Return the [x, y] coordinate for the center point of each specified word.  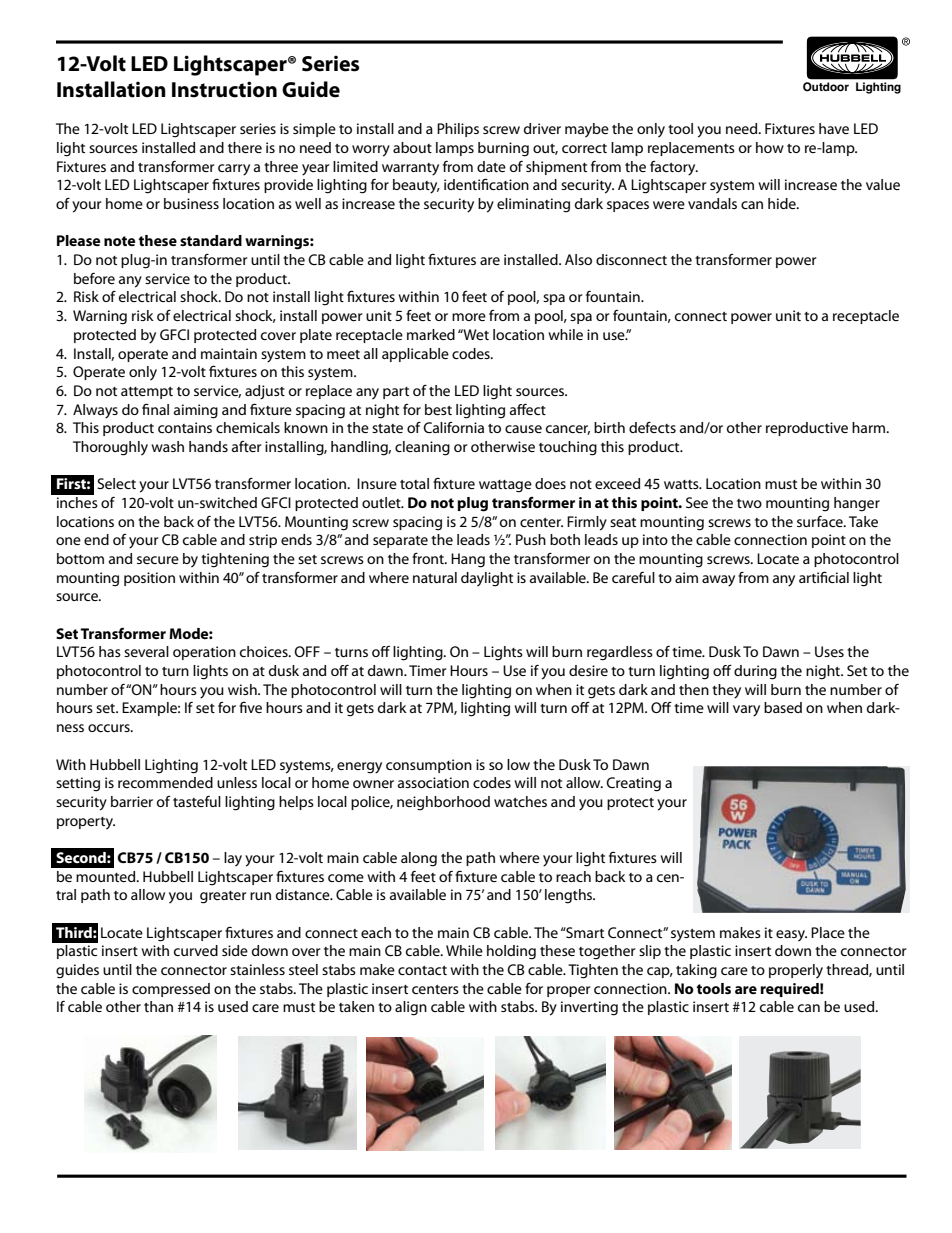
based [783, 707]
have [834, 128]
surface [821, 521]
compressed [171, 990]
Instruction [224, 89]
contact [422, 970]
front [429, 558]
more [469, 317]
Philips [458, 130]
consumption [429, 766]
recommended [165, 782]
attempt [147, 393]
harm [870, 427]
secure [158, 560]
